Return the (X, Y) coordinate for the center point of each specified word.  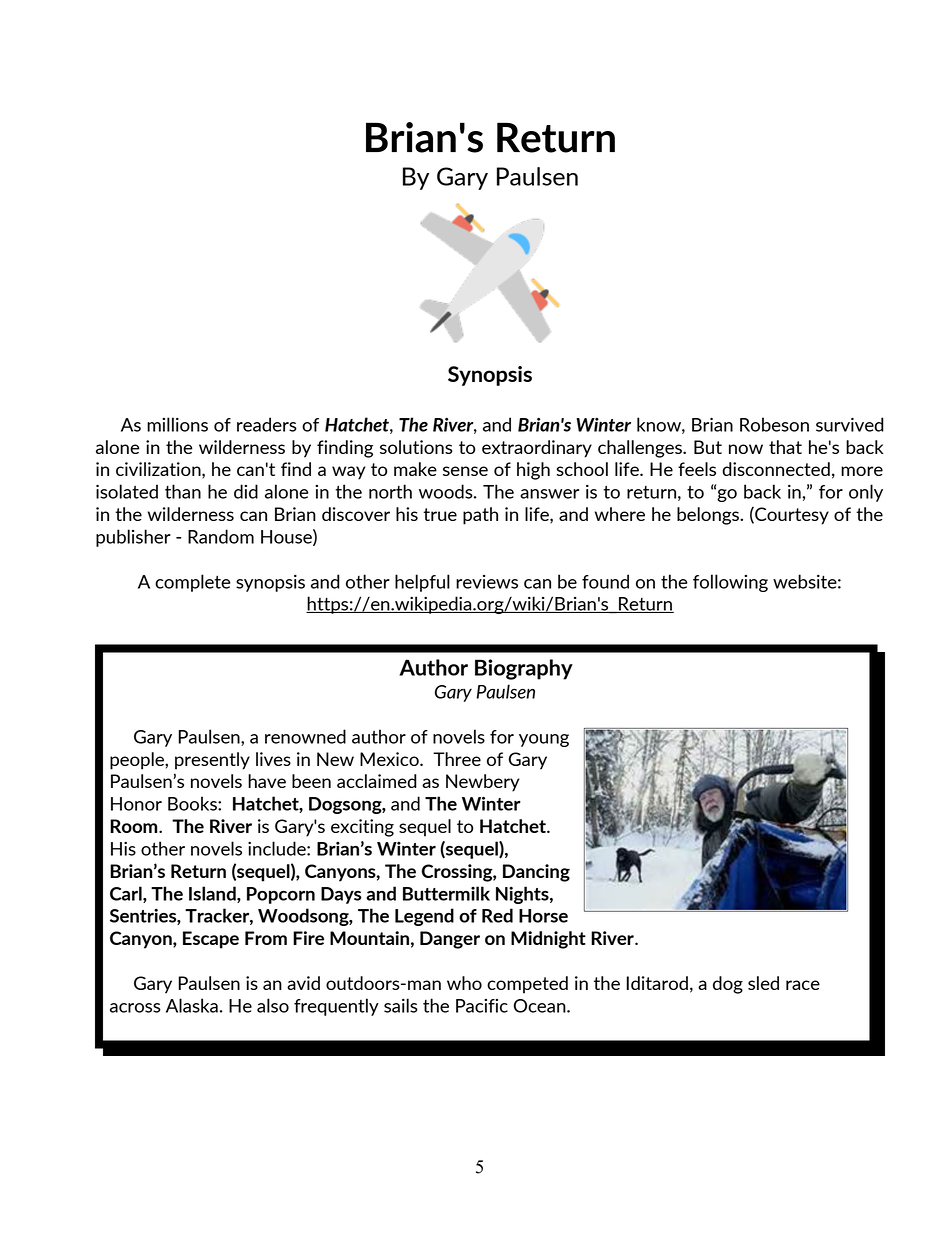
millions (177, 424)
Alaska (192, 1005)
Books (193, 803)
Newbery (483, 783)
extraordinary (537, 449)
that (785, 447)
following (730, 583)
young (544, 740)
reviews (487, 582)
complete (192, 583)
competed (527, 985)
